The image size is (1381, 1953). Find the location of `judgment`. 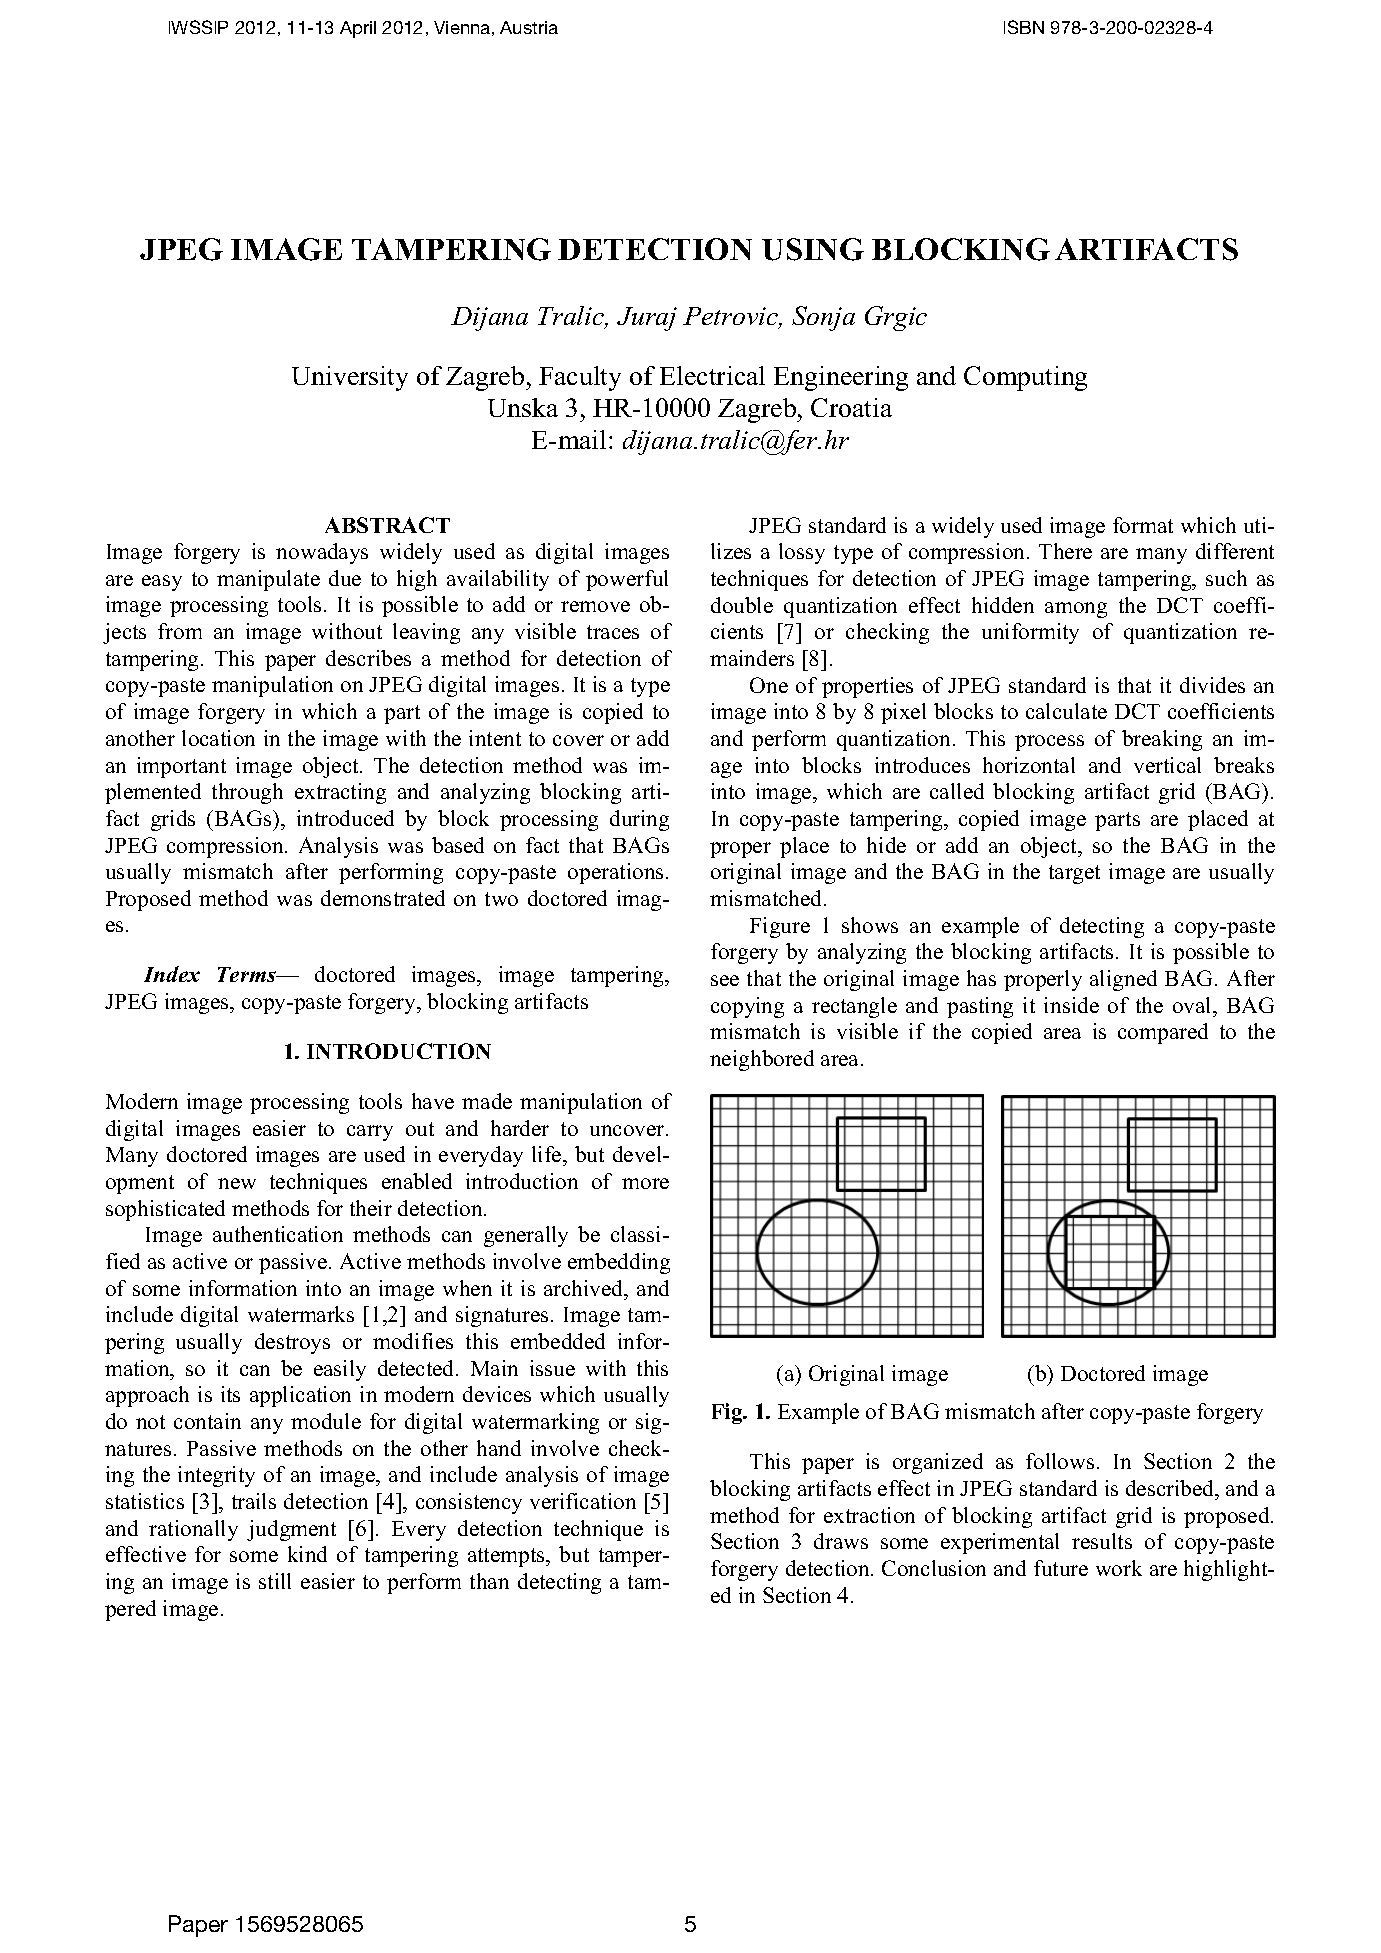

judgment is located at coordinates (291, 1530).
